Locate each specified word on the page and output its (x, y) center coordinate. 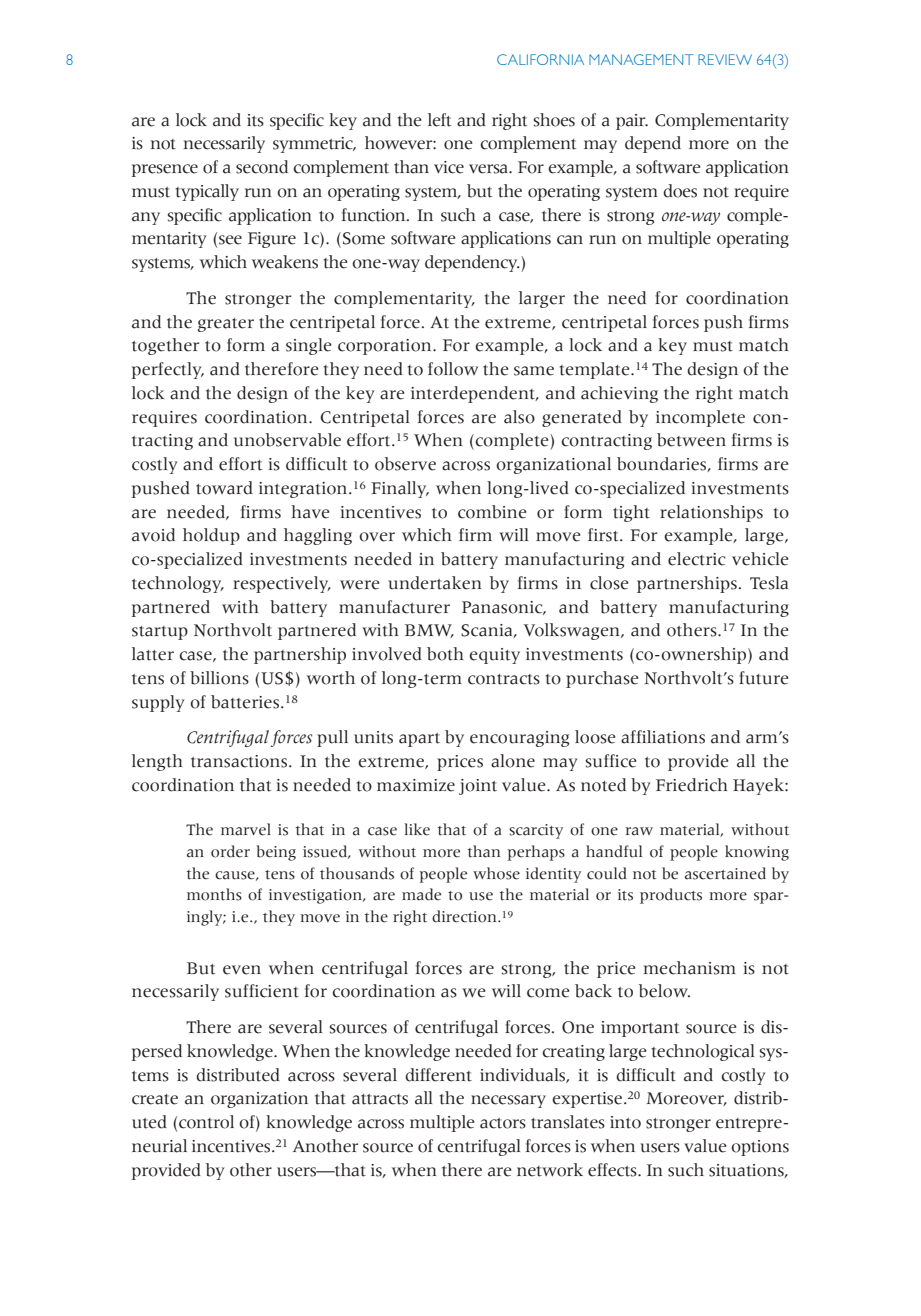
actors (503, 1123)
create (155, 1099)
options (760, 1148)
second (262, 167)
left (439, 120)
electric (696, 559)
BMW (429, 631)
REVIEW (725, 59)
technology (178, 584)
